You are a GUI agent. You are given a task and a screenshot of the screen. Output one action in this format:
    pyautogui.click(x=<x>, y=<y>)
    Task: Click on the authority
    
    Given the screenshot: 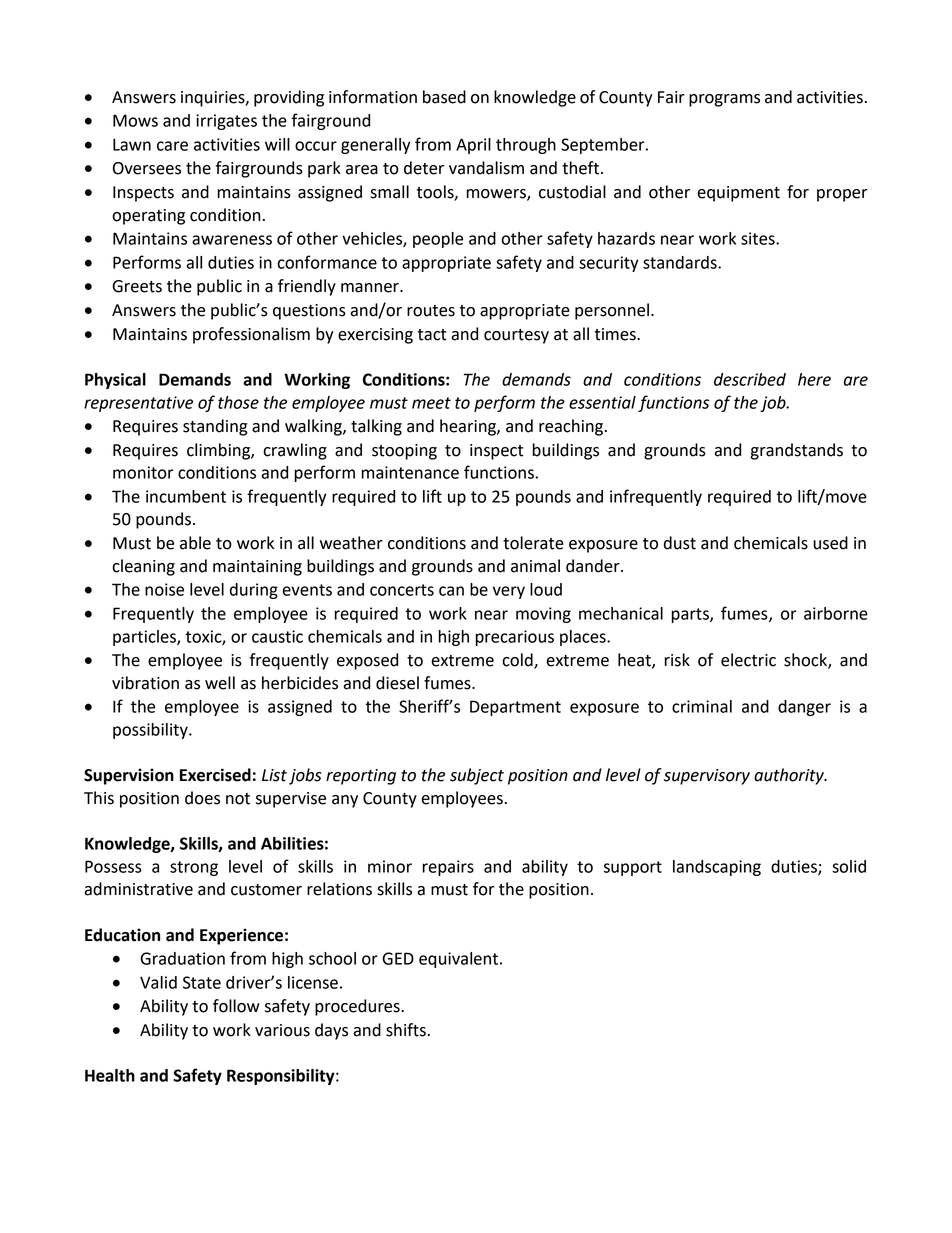 What is the action you would take?
    pyautogui.click(x=790, y=776)
